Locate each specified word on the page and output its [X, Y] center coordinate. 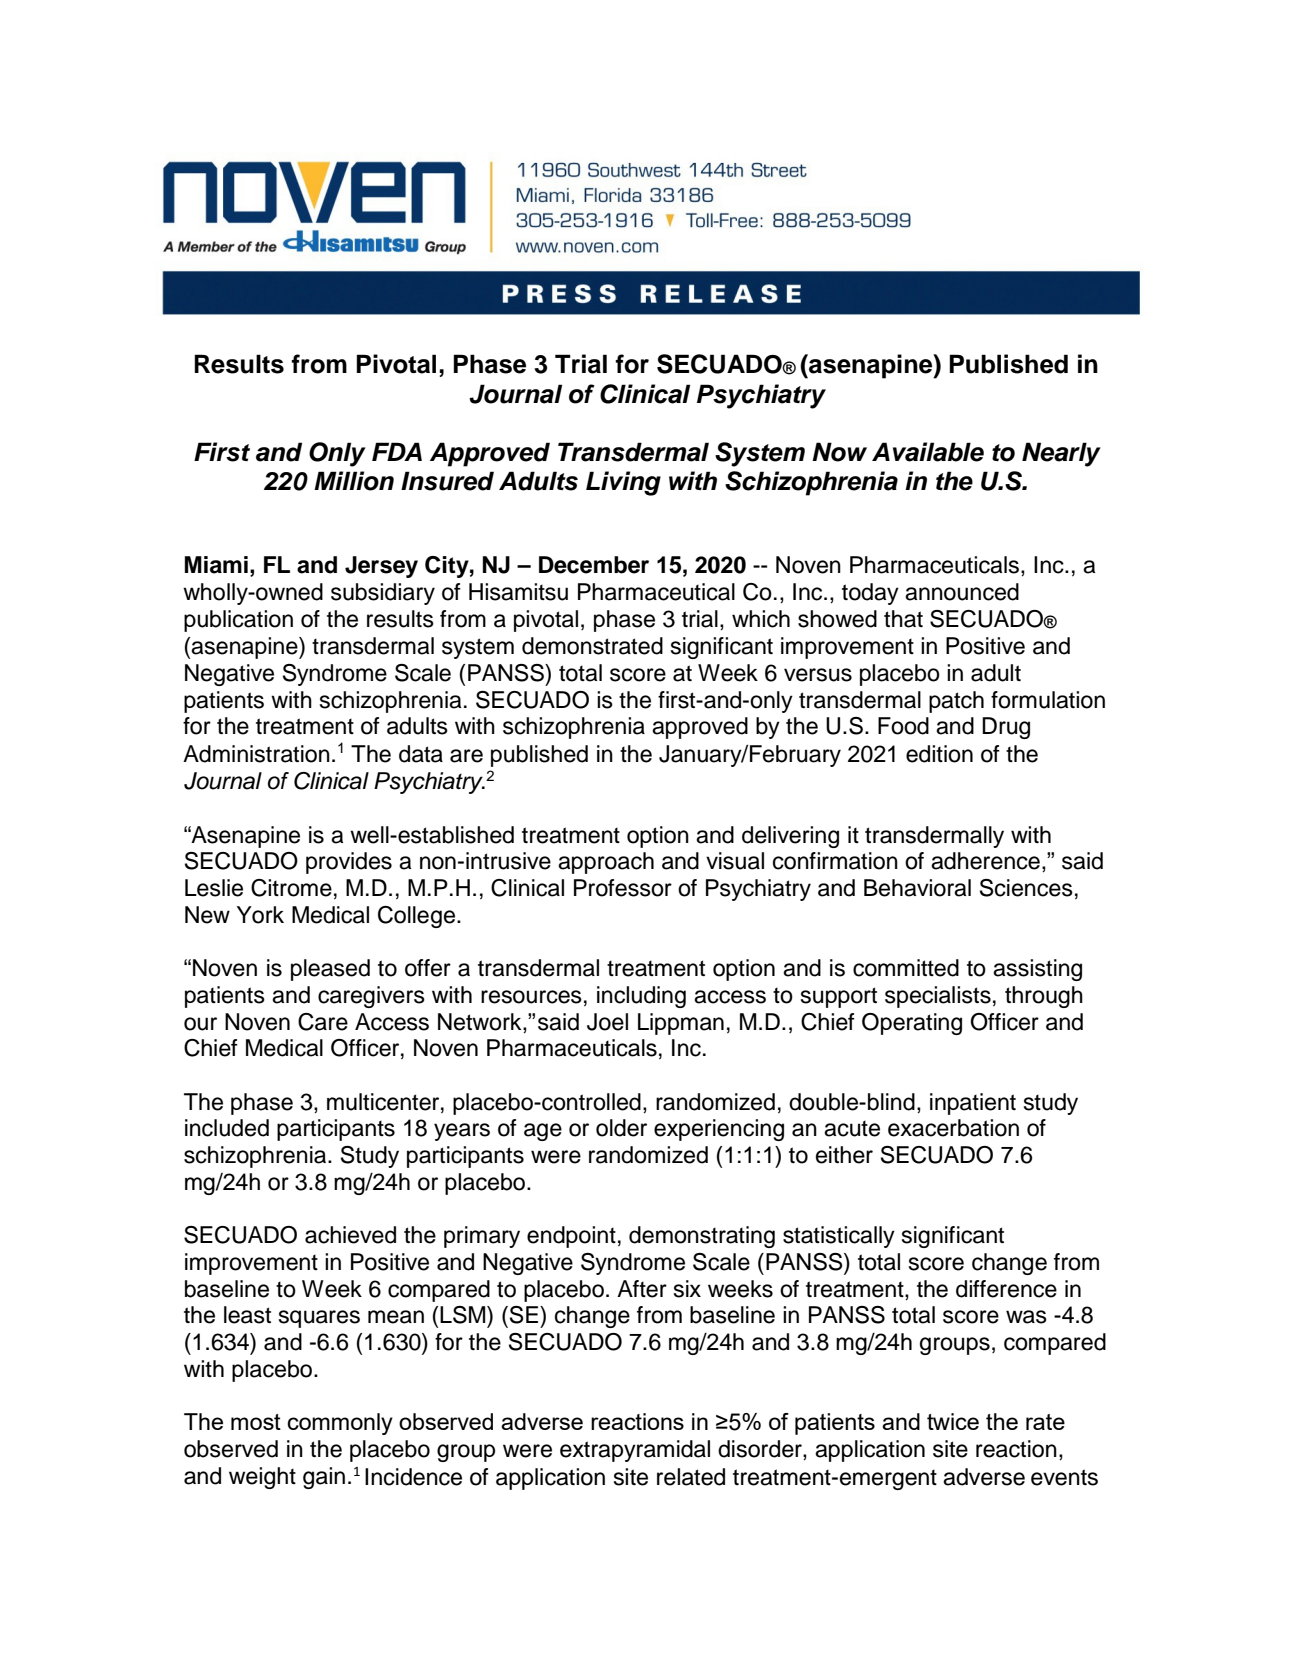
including [641, 997]
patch [956, 702]
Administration [256, 754]
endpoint [571, 1237]
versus [818, 675]
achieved [350, 1235]
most [256, 1422]
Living [623, 483]
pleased [330, 970]
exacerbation [953, 1128]
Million [354, 481]
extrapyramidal [635, 1451]
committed [906, 968]
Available [928, 452]
